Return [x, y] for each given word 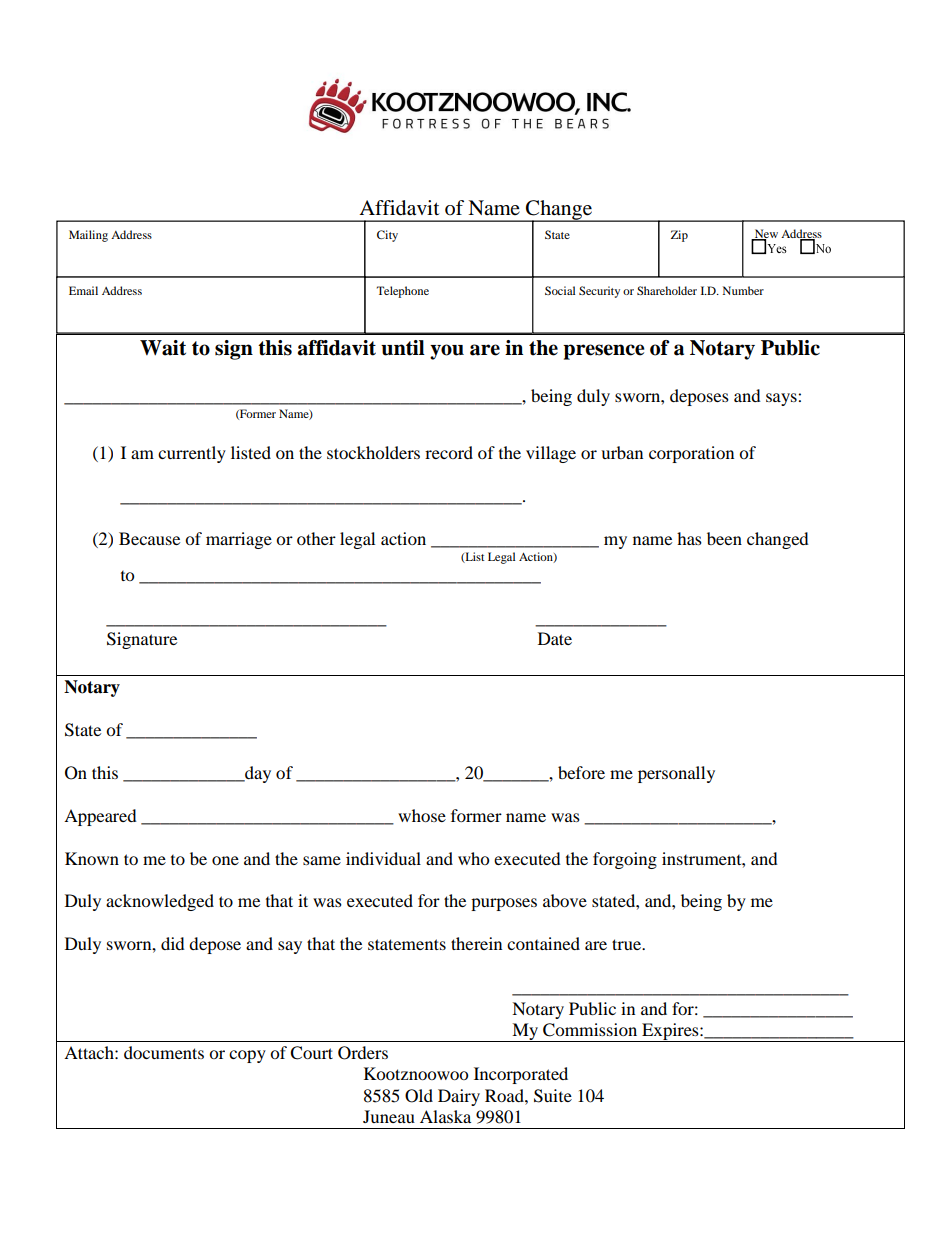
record [449, 452]
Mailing [88, 236]
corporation [691, 454]
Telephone [403, 292]
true [628, 944]
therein [476, 943]
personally [676, 774]
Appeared [100, 817]
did [173, 943]
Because [149, 538]
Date [555, 638]
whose [422, 815]
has [689, 538]
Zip [679, 236]
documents [164, 1052]
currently [192, 454]
